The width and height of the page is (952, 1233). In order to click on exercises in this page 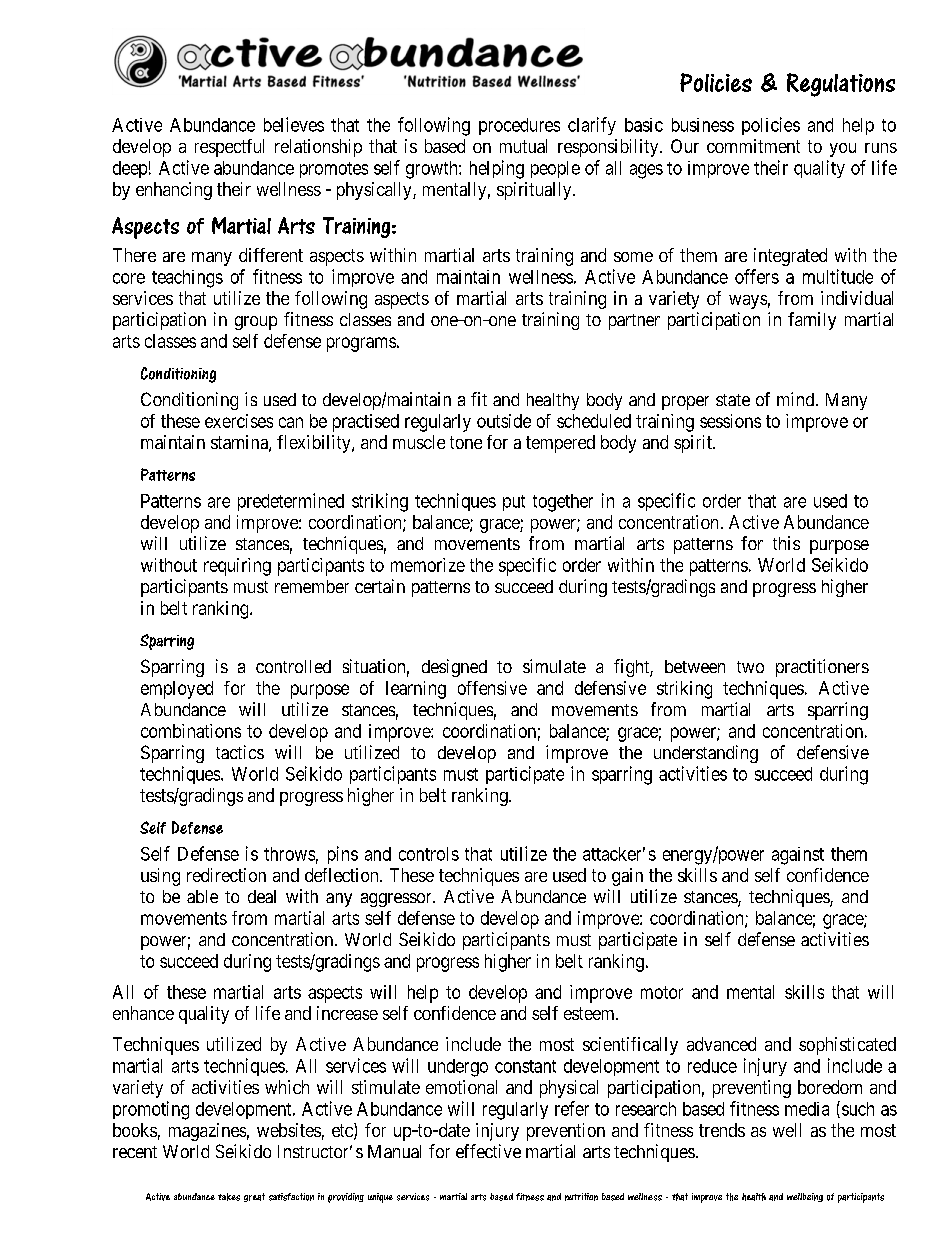, I will do `click(239, 421)`.
